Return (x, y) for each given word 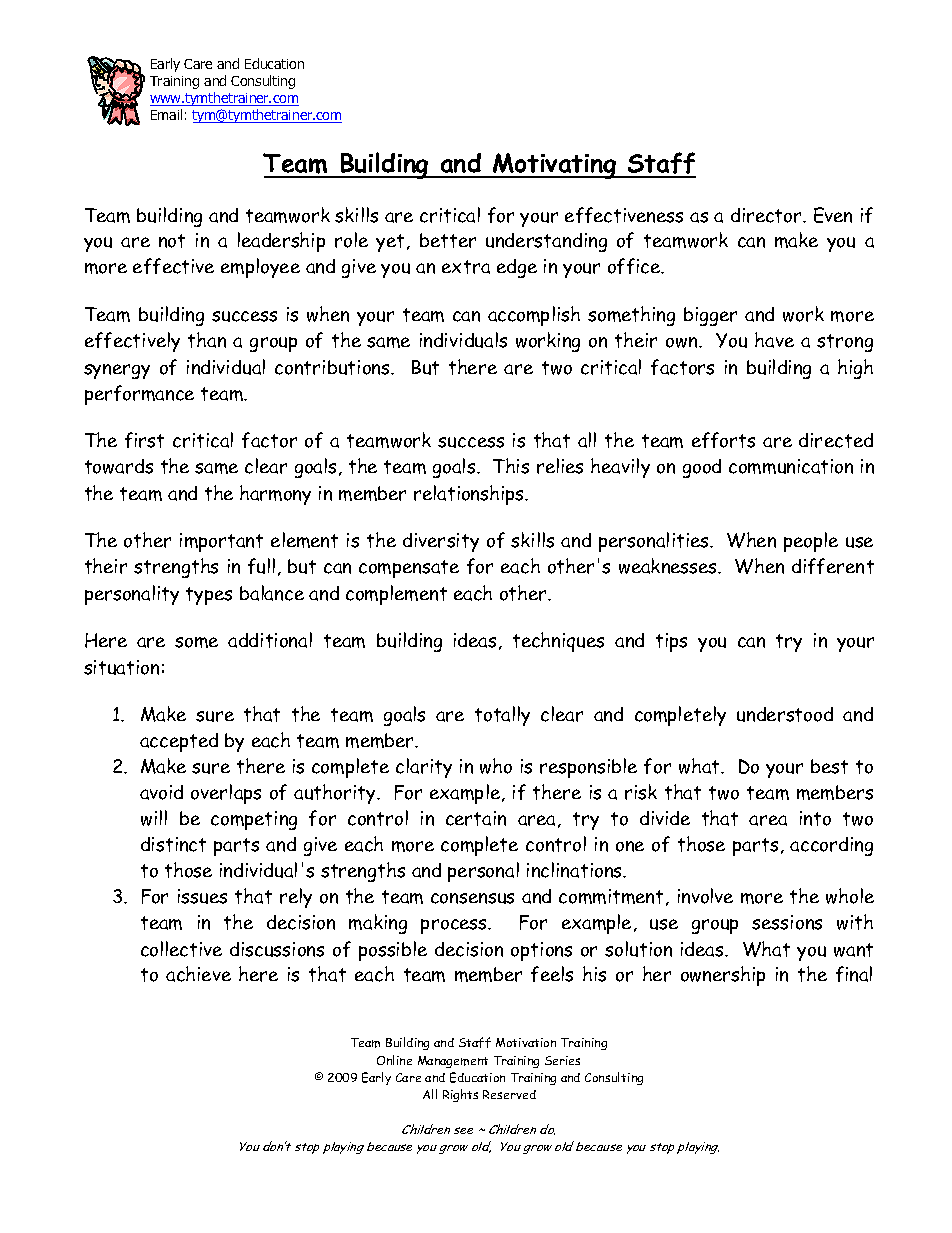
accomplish (534, 316)
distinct (173, 844)
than (207, 340)
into (815, 818)
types (209, 596)
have (774, 340)
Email (166, 114)
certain (476, 818)
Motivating (555, 166)
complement (396, 595)
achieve (198, 974)
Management (453, 1062)
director (767, 215)
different (833, 566)
